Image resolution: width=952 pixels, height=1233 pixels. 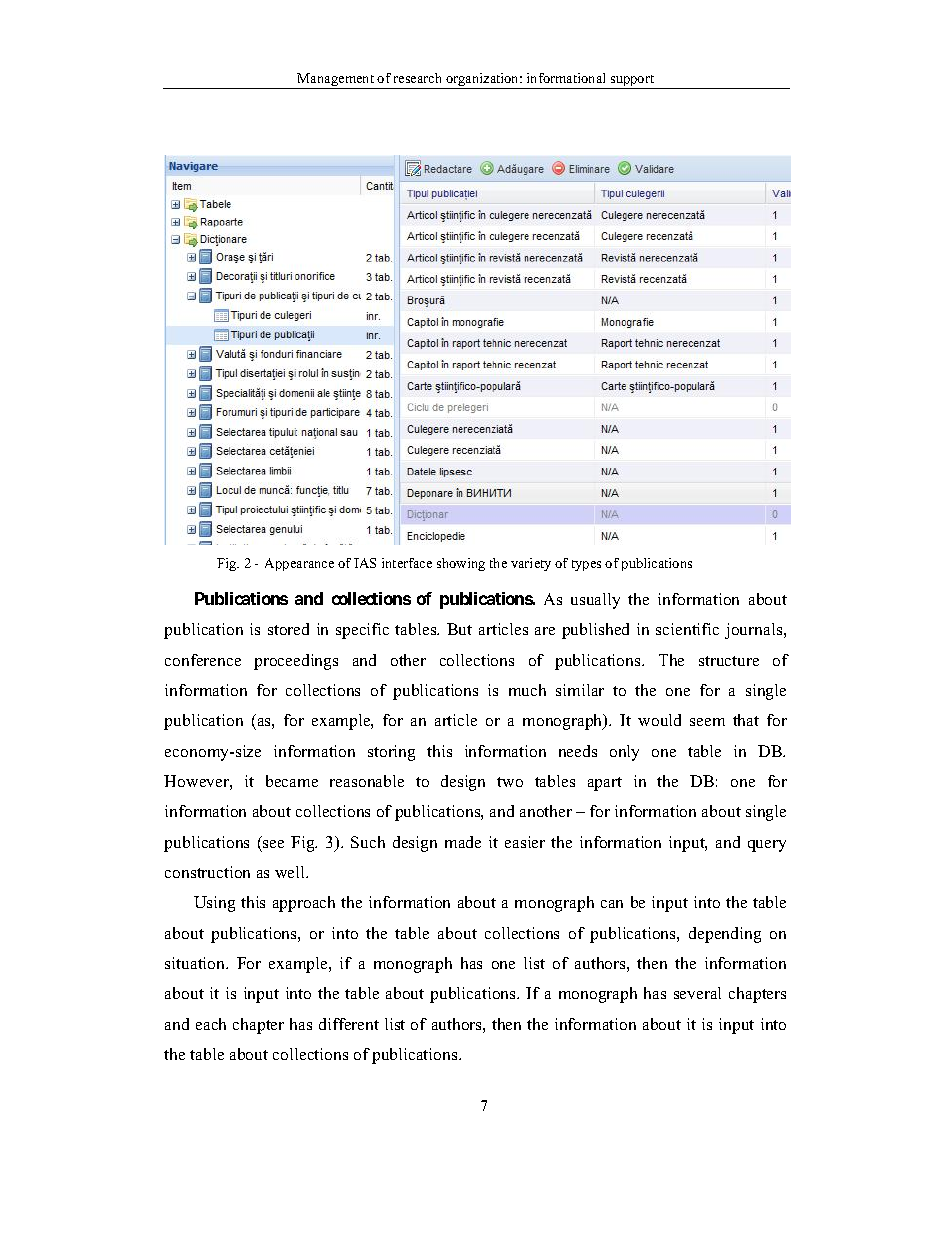 I want to click on different, so click(x=349, y=1024).
